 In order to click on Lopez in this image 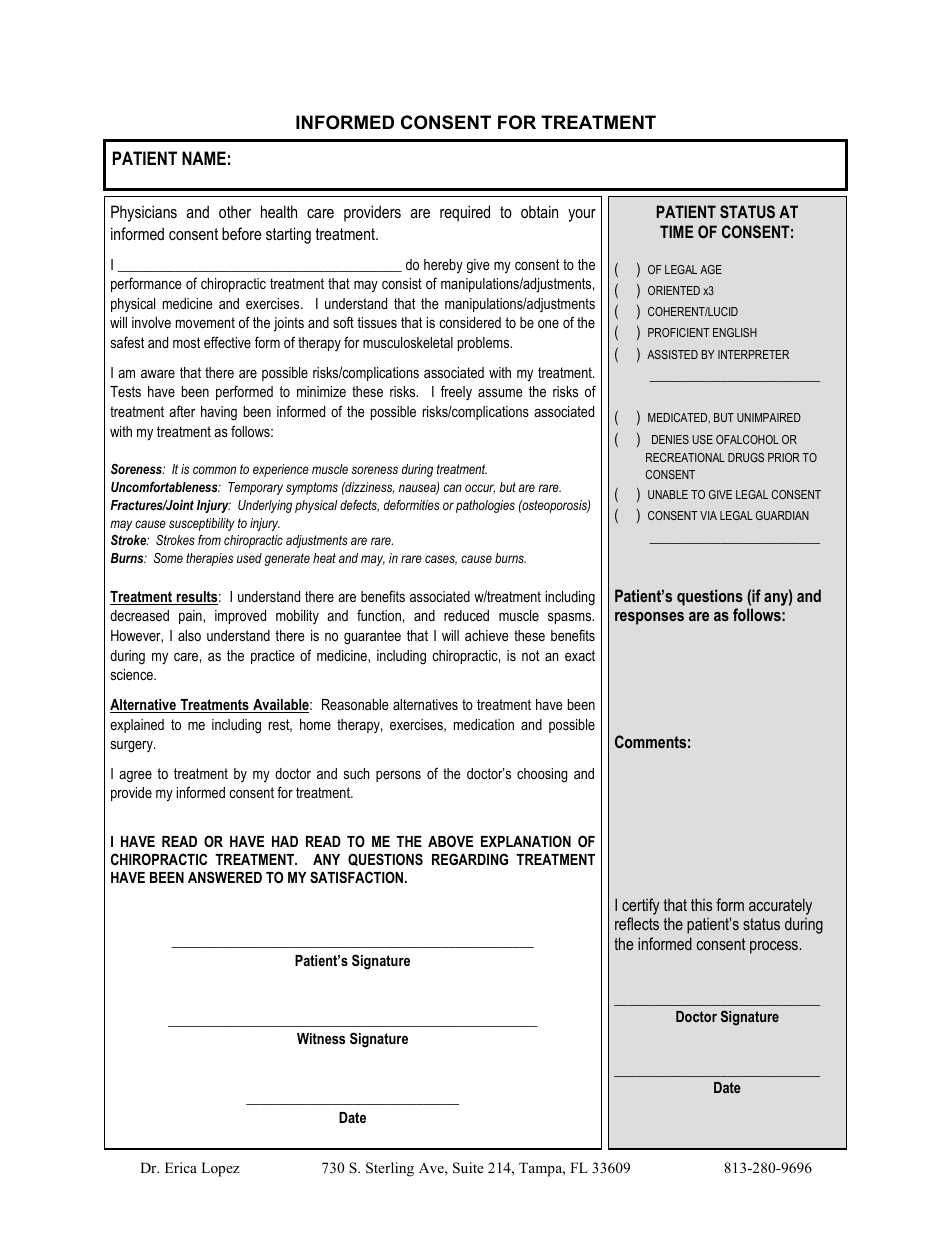, I will do `click(220, 1169)`.
